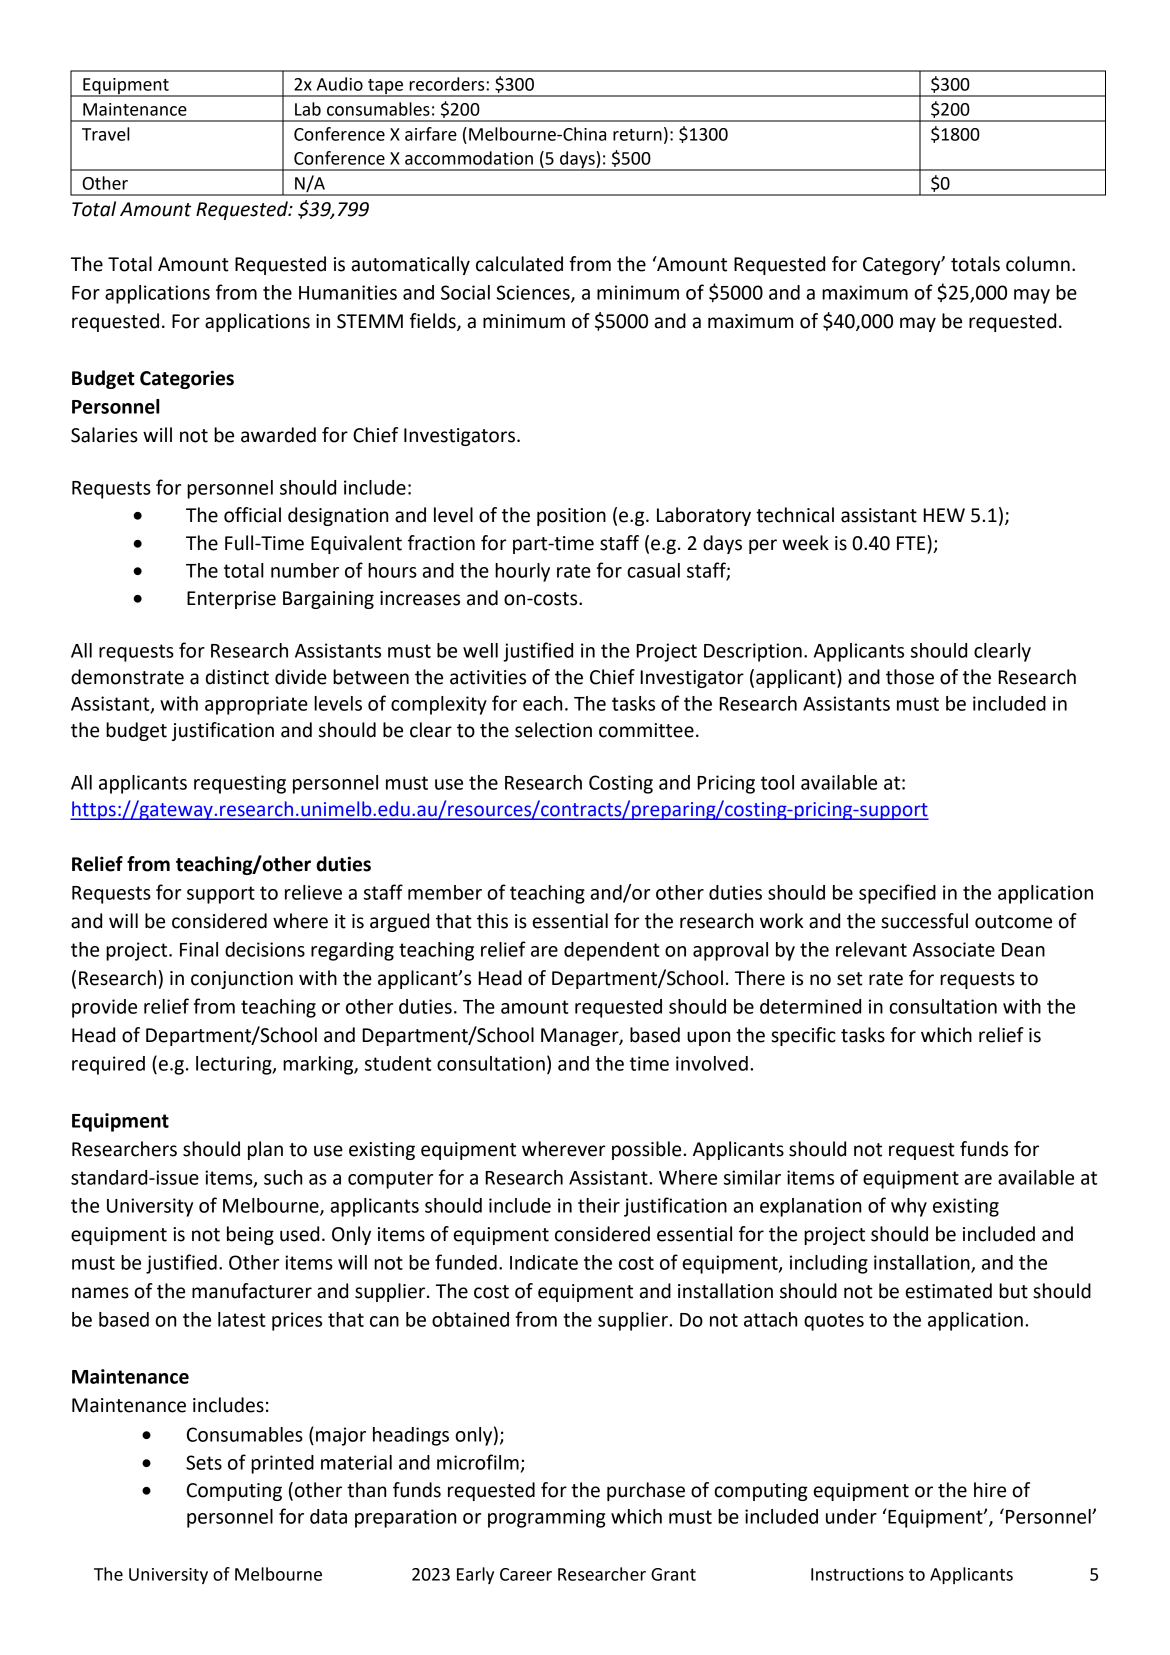 The width and height of the screenshot is (1170, 1655). I want to click on required, so click(108, 1065).
